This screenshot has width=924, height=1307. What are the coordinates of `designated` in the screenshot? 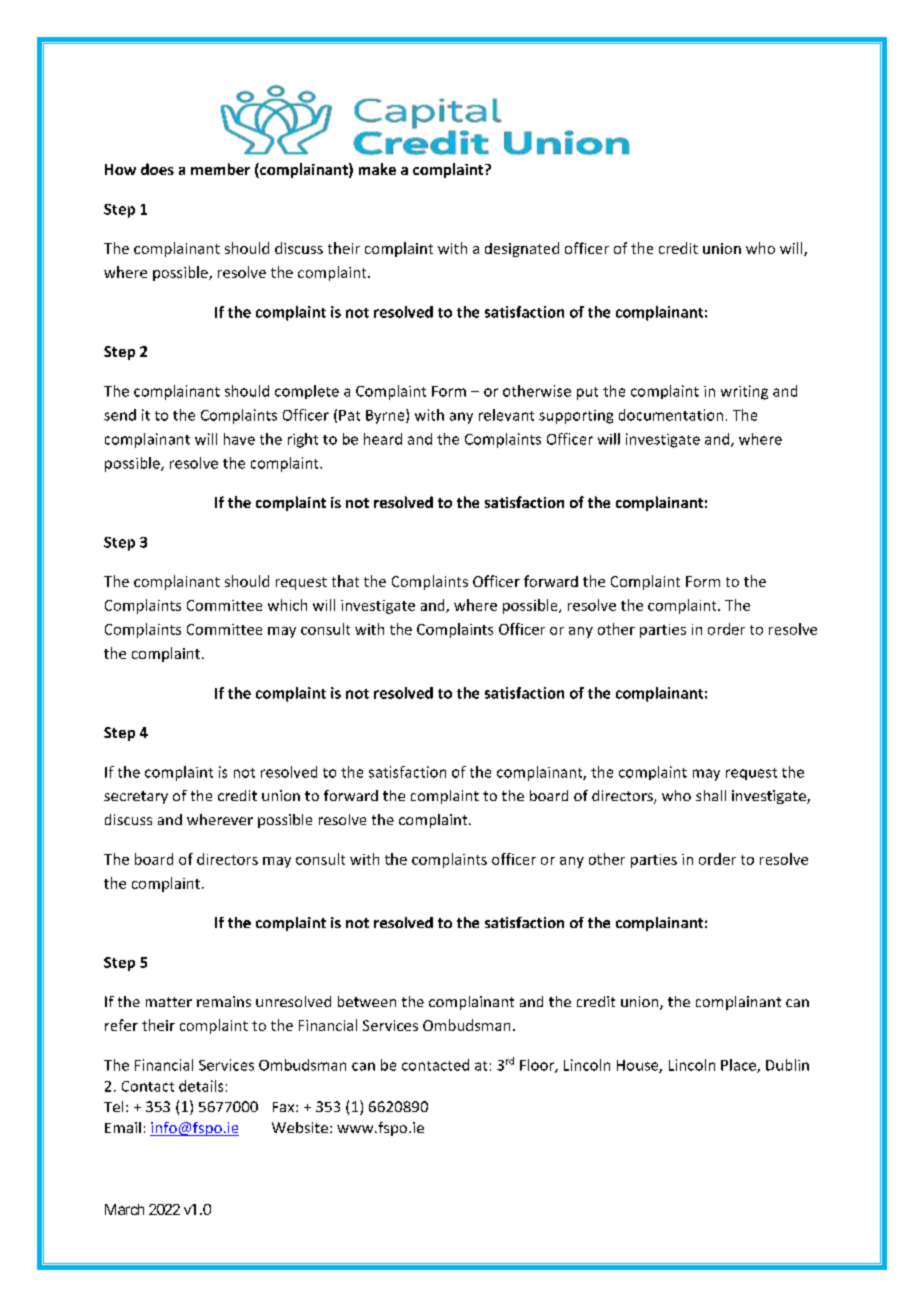 It's located at (522, 249).
